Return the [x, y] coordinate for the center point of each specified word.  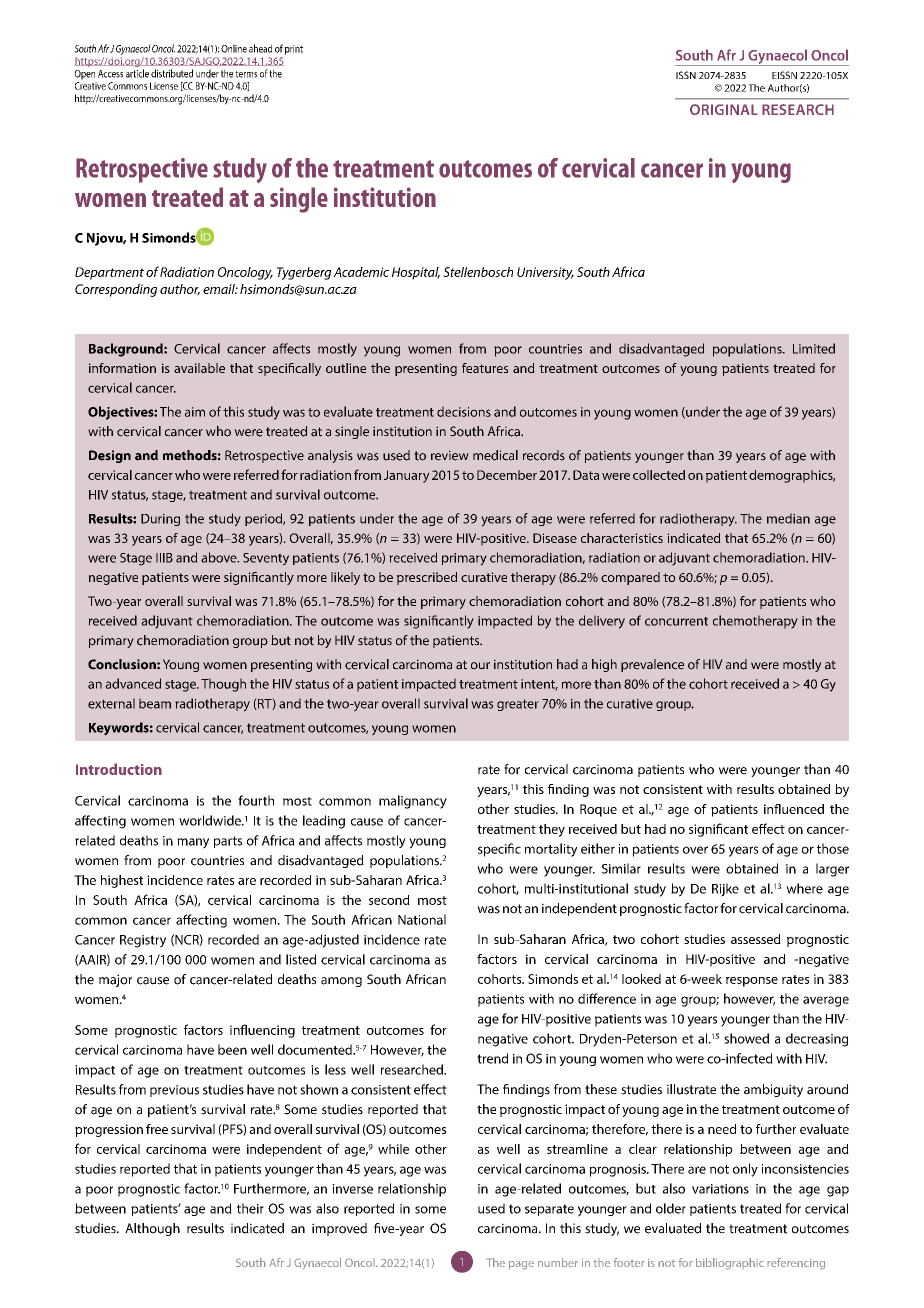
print [294, 50]
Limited [814, 348]
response [752, 982]
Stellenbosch [478, 272]
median [788, 518]
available [199, 368]
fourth [256, 800]
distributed [172, 73]
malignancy [413, 802]
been [232, 1049]
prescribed [427, 578]
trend [492, 1058]
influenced [794, 809]
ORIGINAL [724, 109]
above [220, 557]
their [250, 1208]
